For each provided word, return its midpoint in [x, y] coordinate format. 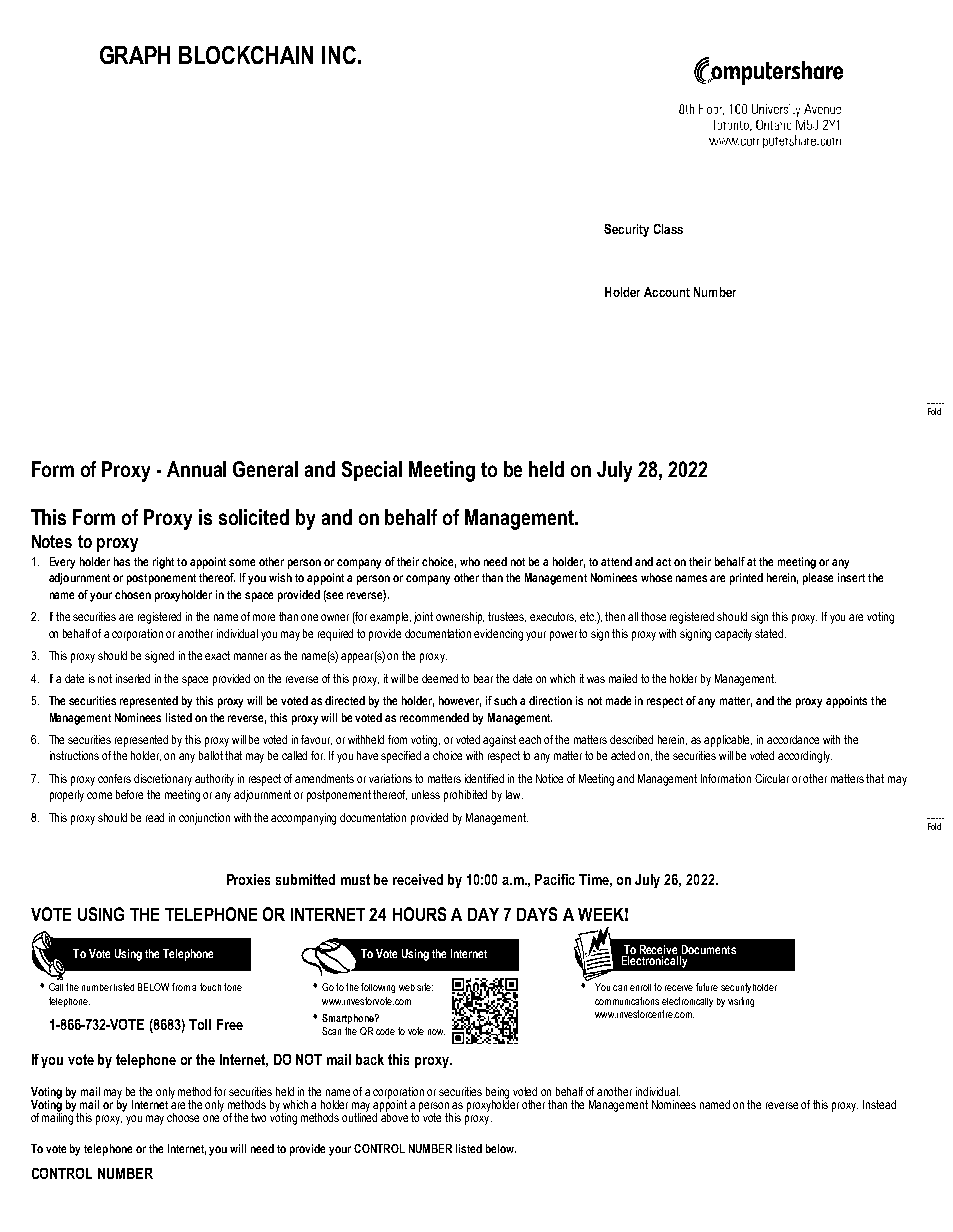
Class [668, 229]
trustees [507, 617]
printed [746, 579]
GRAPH [135, 55]
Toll [200, 1024]
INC [339, 55]
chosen [133, 594]
